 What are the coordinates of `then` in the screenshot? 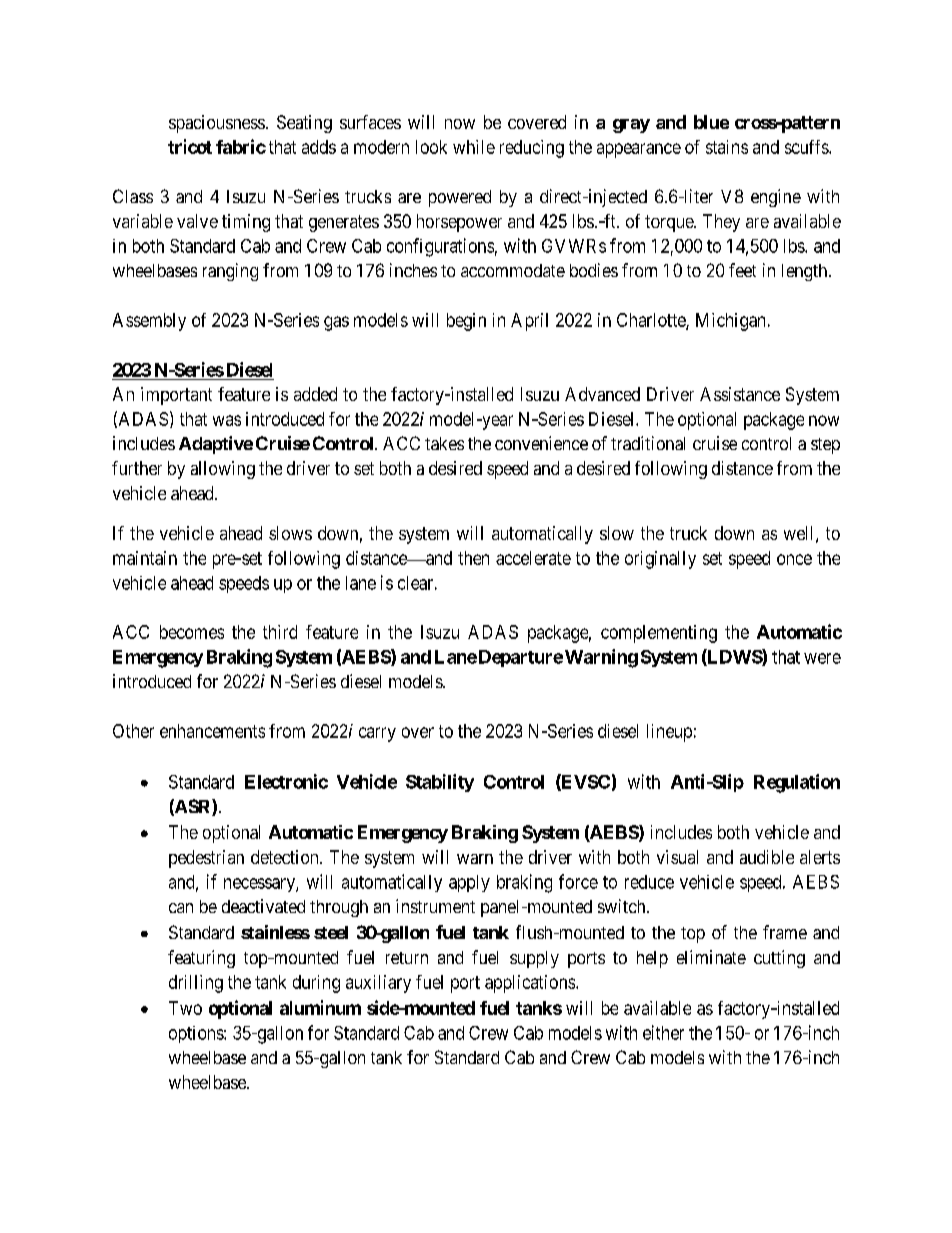 It's located at (473, 558).
